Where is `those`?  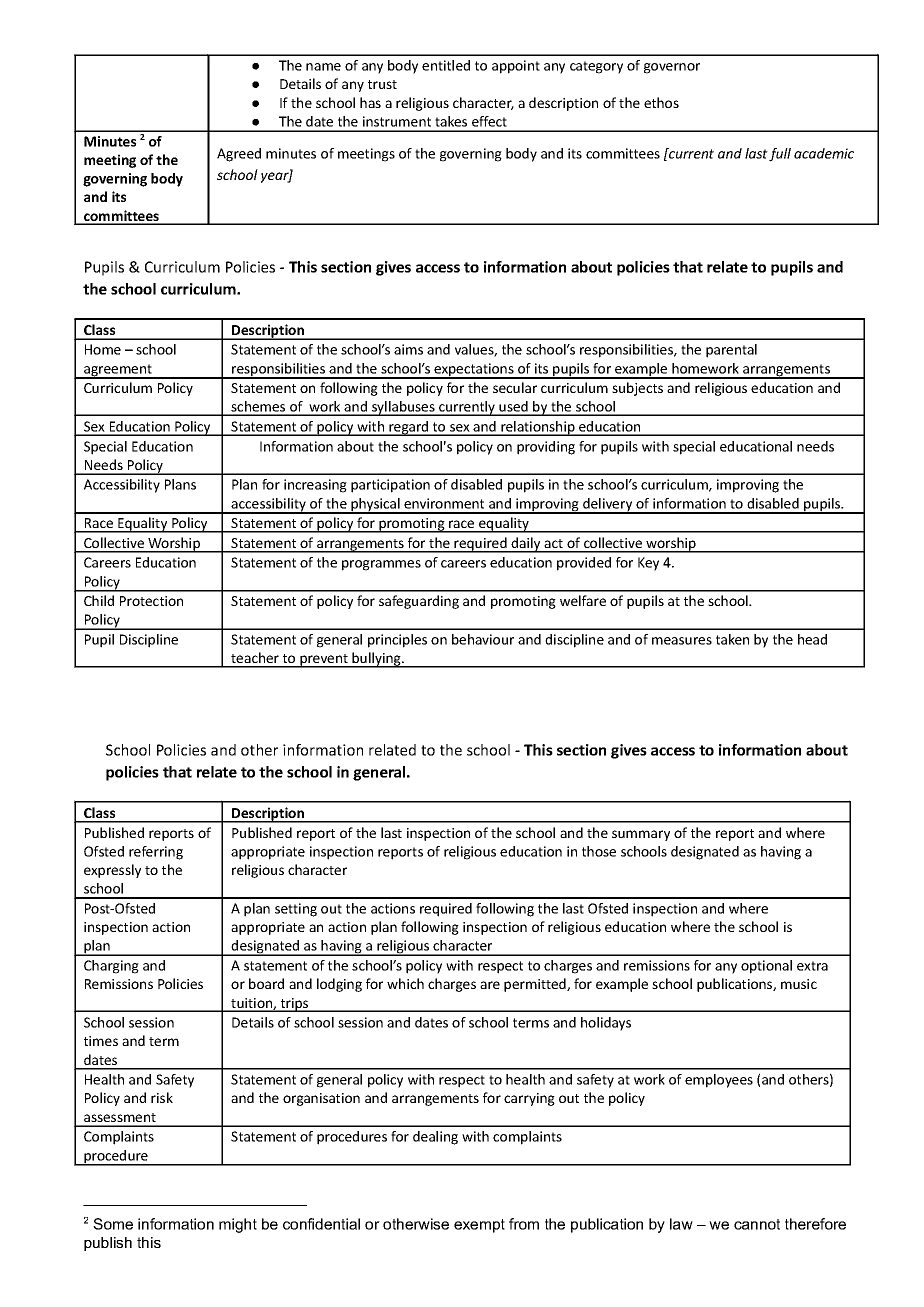 those is located at coordinates (599, 851).
